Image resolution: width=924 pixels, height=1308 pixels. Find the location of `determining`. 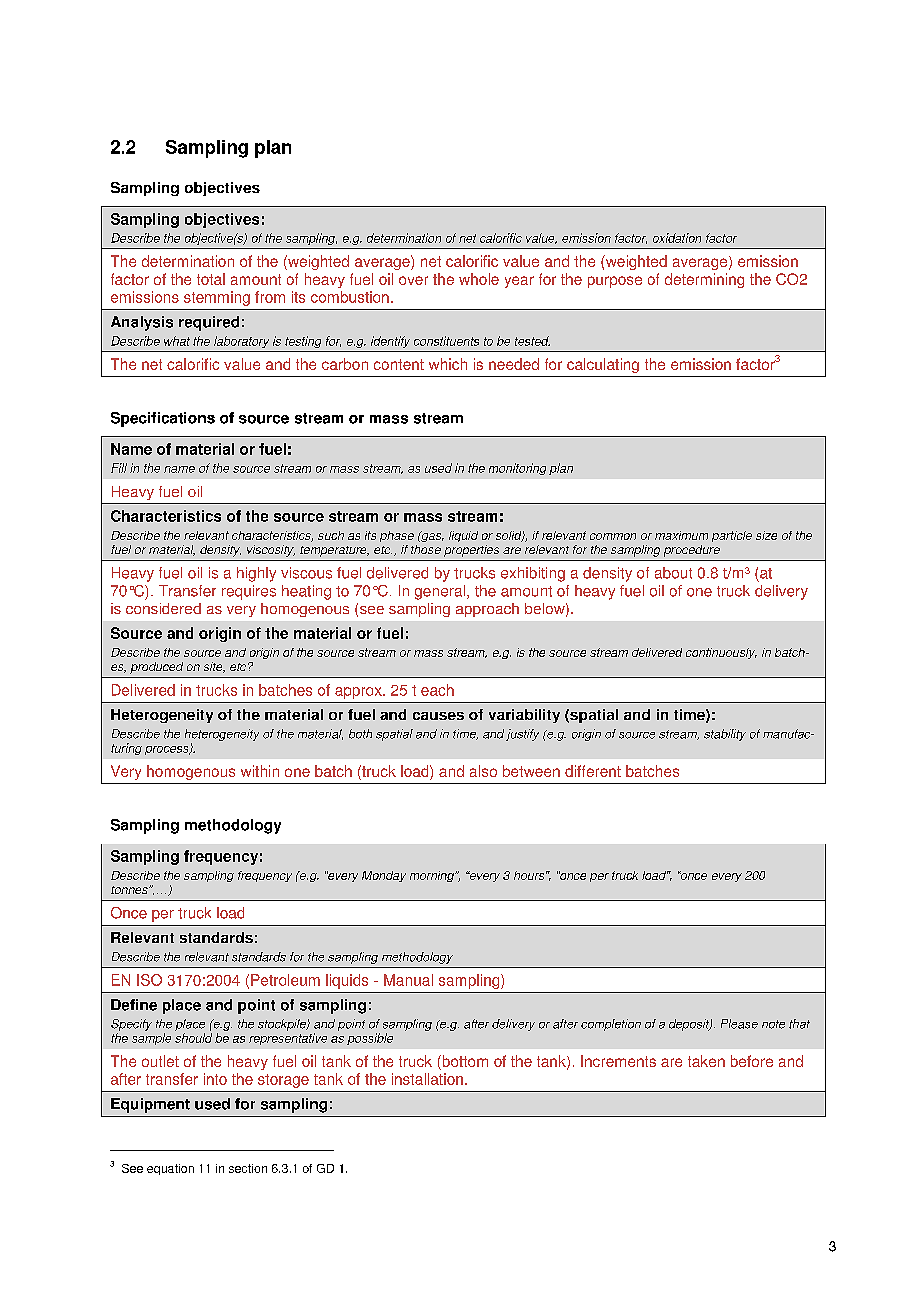

determining is located at coordinates (704, 280).
